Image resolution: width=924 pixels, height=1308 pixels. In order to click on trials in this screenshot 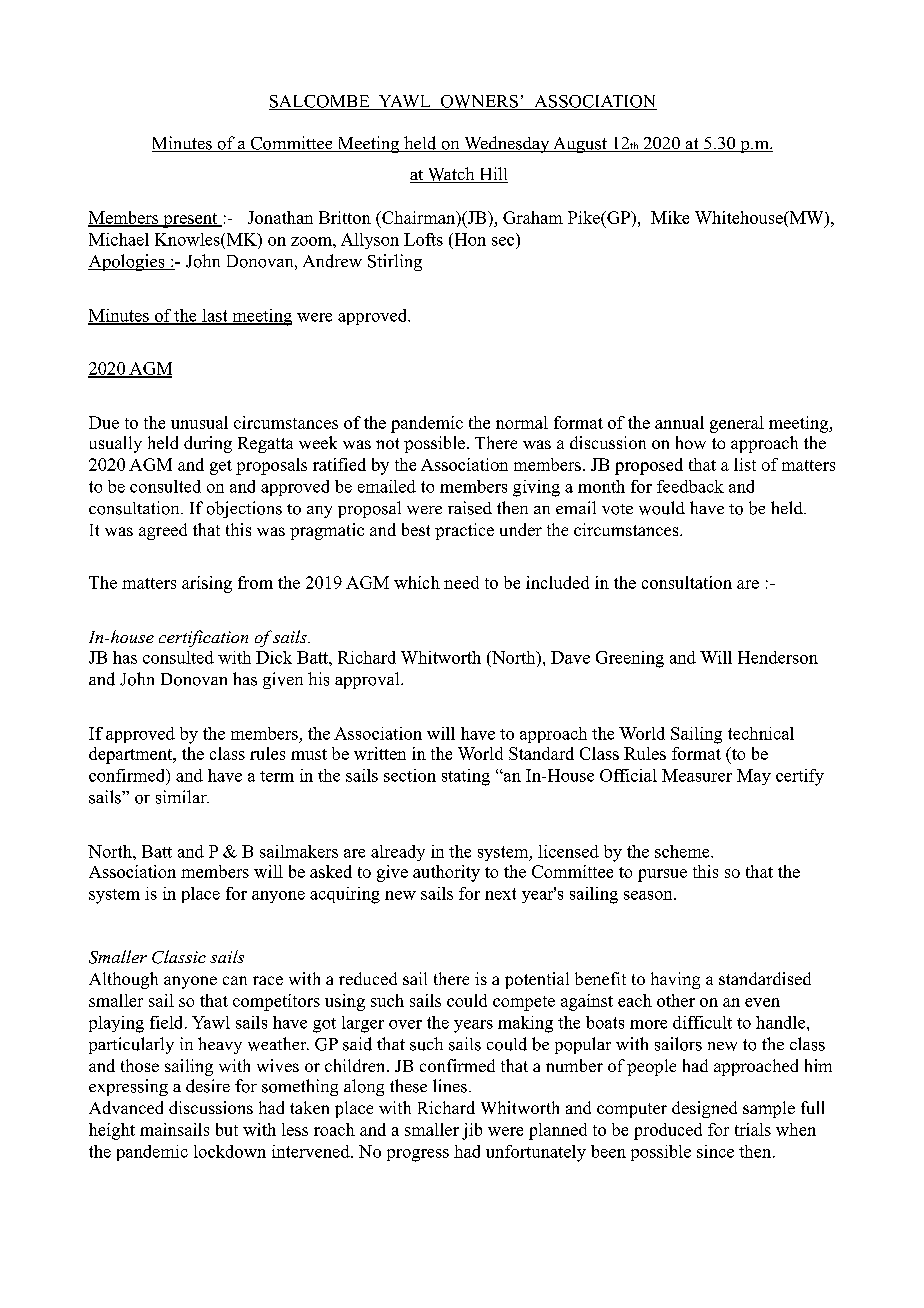, I will do `click(753, 1129)`.
